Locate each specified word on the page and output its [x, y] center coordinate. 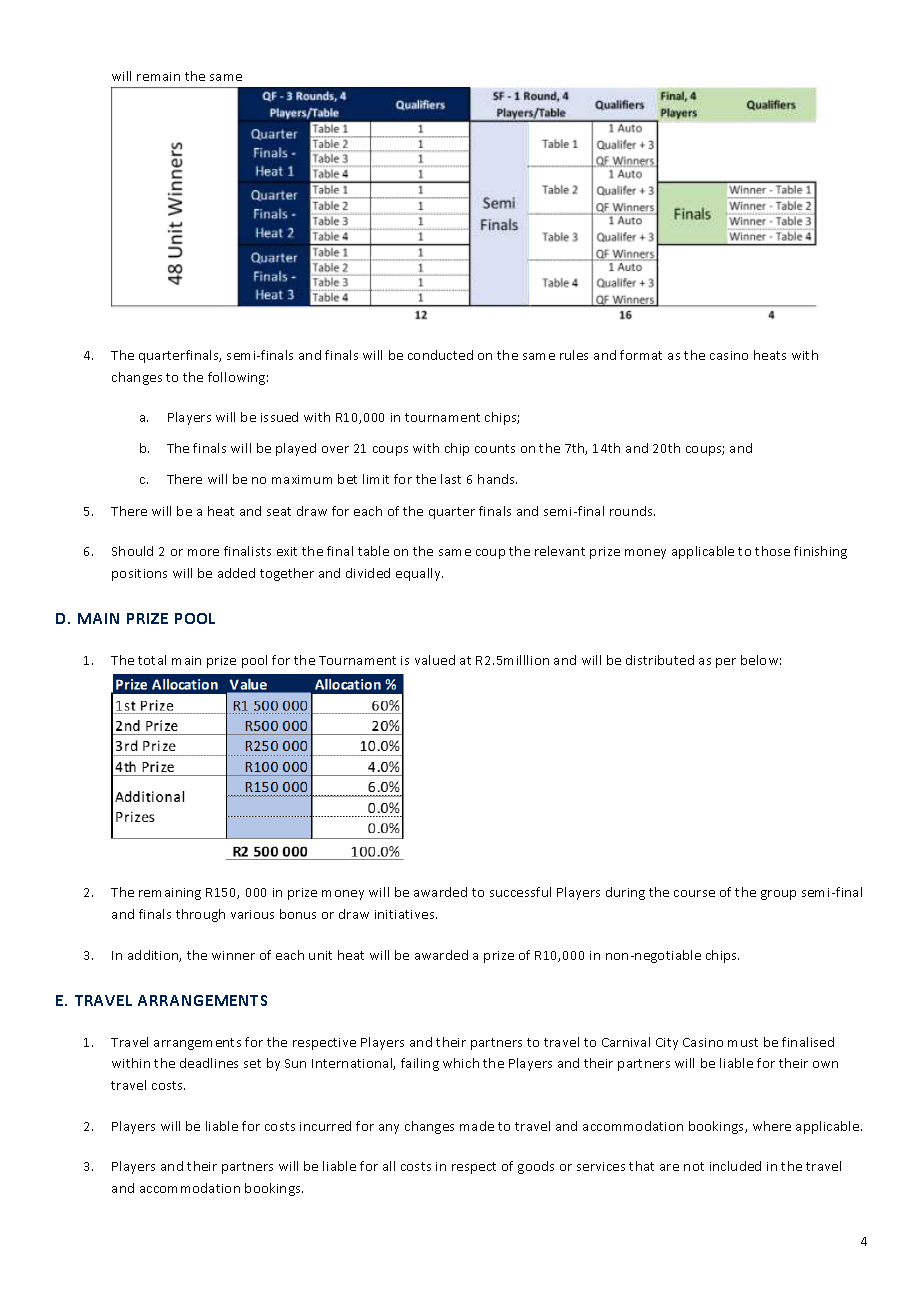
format [641, 355]
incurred [325, 1126]
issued [279, 417]
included [735, 1166]
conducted [440, 355]
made [477, 1126]
